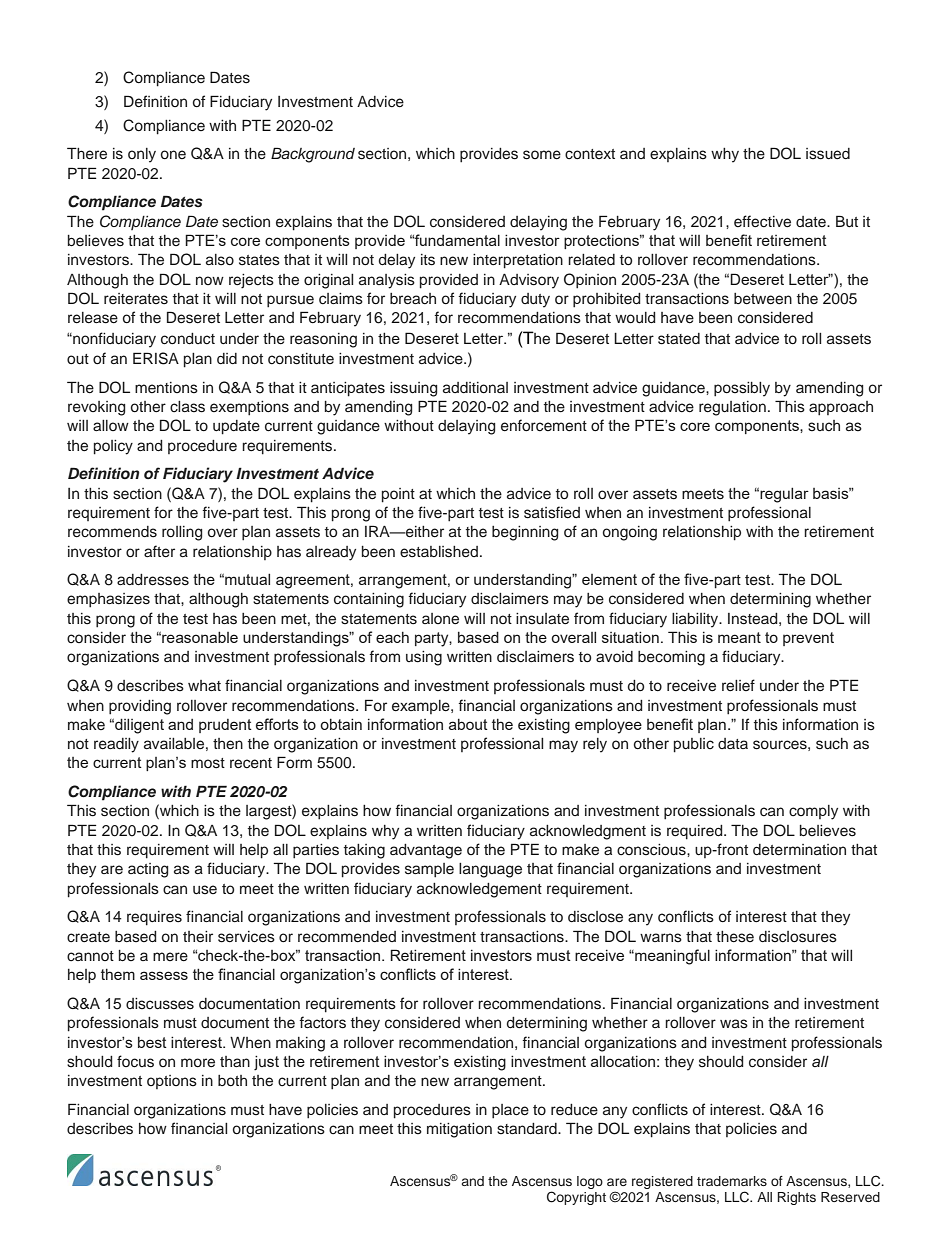 This page has width=952, height=1233. I want to click on acting, so click(148, 870).
